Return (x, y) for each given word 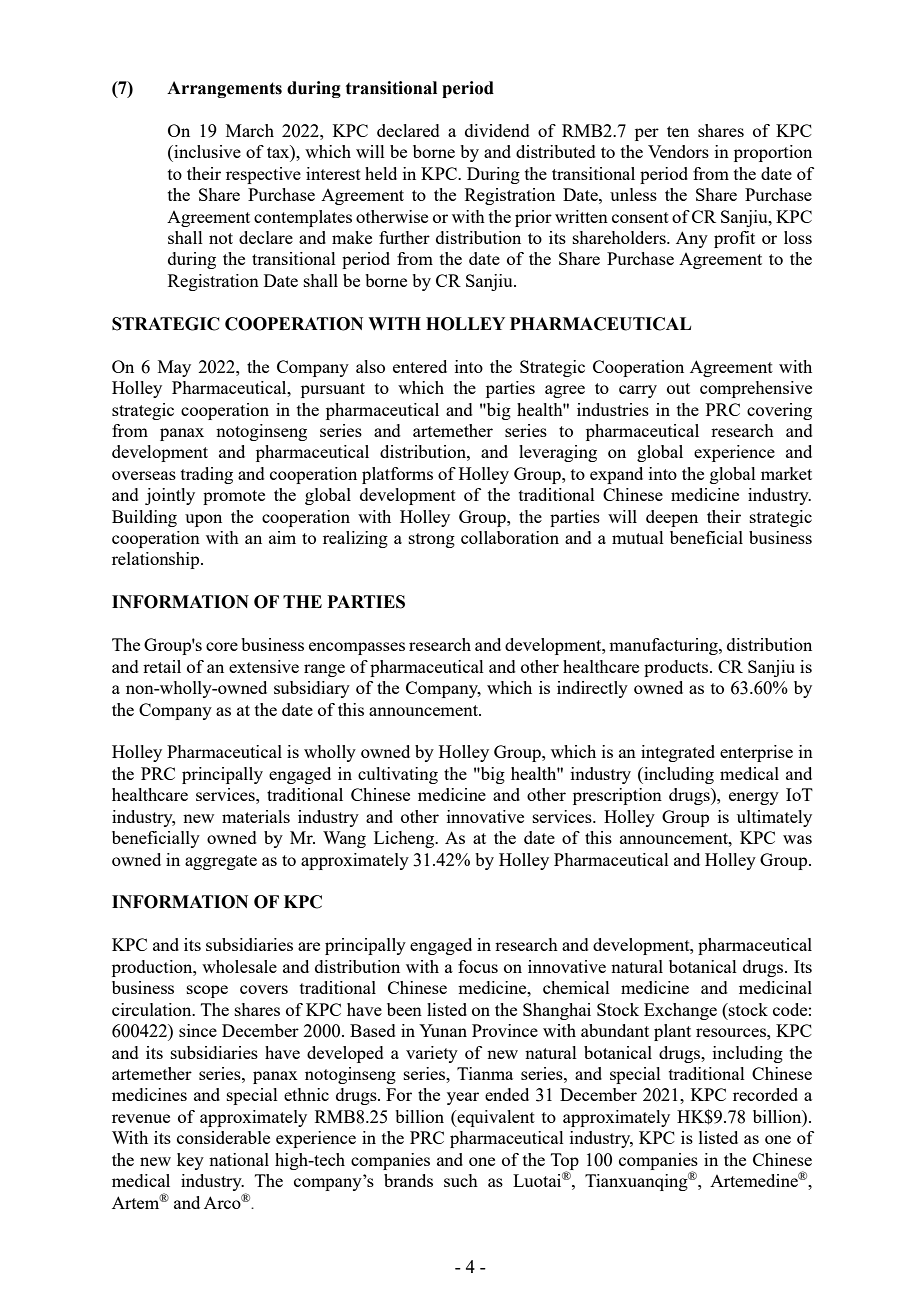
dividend (497, 130)
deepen (672, 518)
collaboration (510, 537)
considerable (223, 1137)
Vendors (678, 151)
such (461, 1180)
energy (754, 798)
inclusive (206, 151)
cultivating (398, 775)
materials (256, 816)
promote (234, 497)
